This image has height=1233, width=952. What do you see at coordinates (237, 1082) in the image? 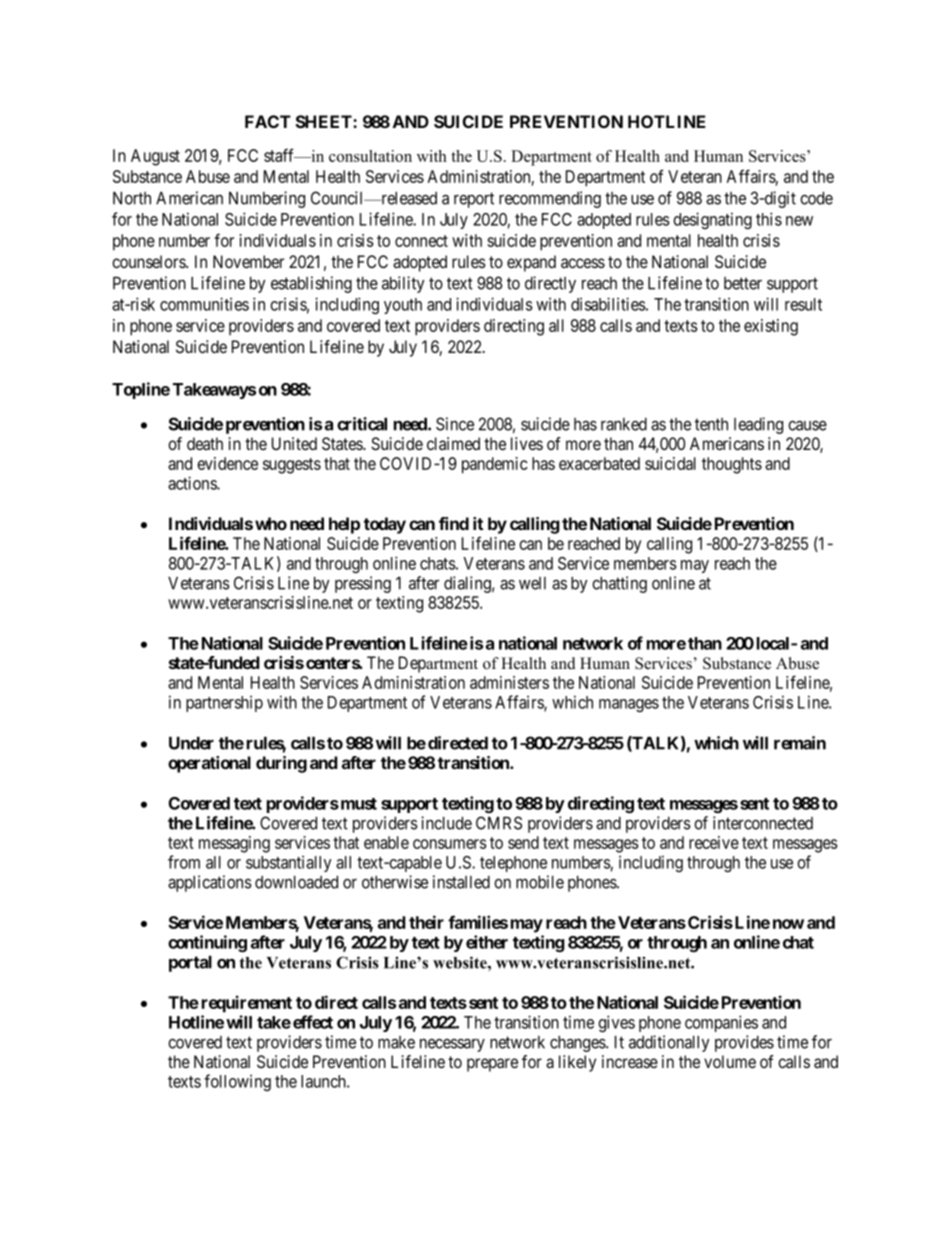
I see `following` at bounding box center [237, 1082].
